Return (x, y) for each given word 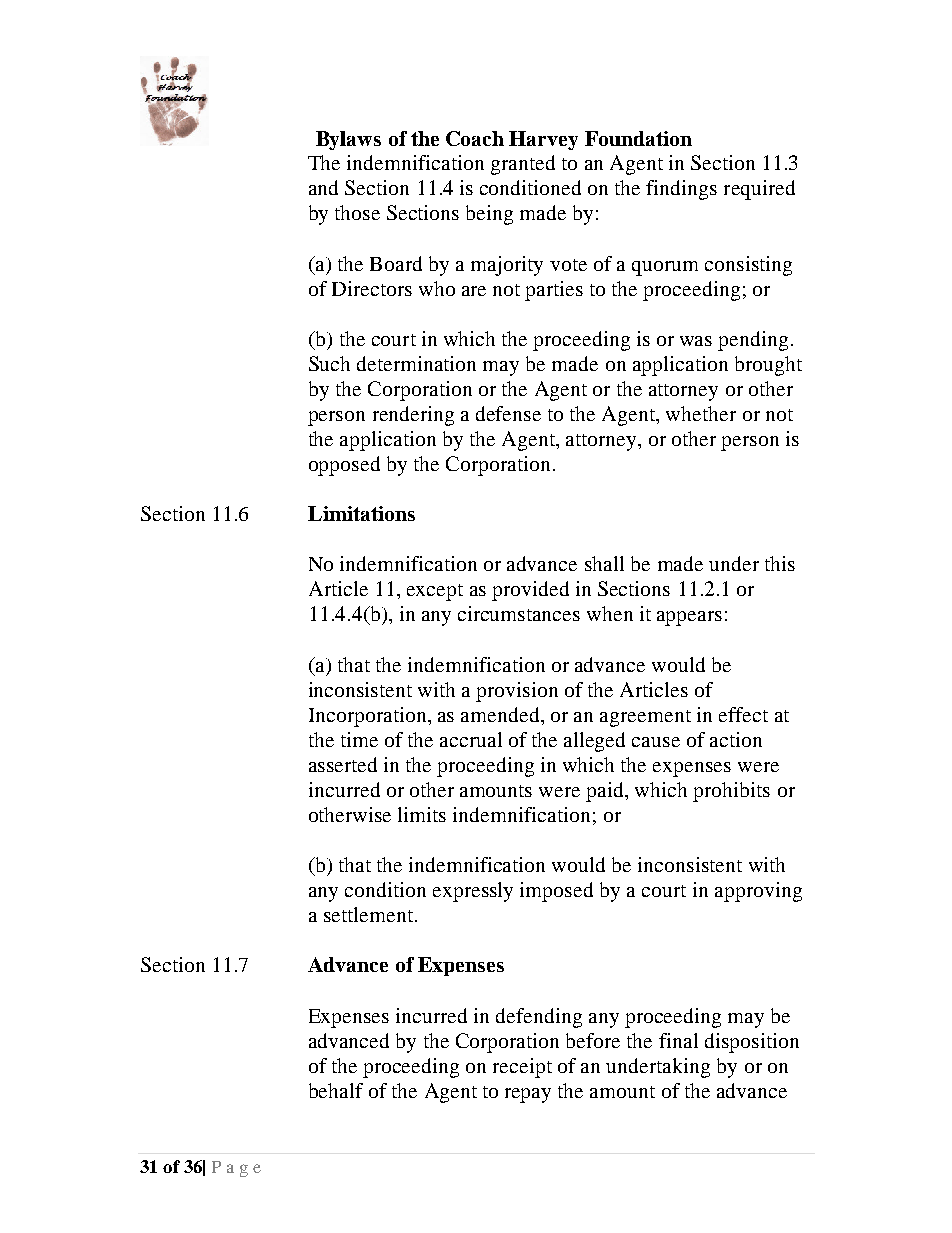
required (759, 190)
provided (530, 591)
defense (508, 413)
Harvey (543, 140)
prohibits (731, 792)
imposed (556, 892)
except (435, 592)
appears (689, 618)
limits (422, 814)
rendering (413, 416)
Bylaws (348, 140)
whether (701, 413)
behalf (336, 1090)
